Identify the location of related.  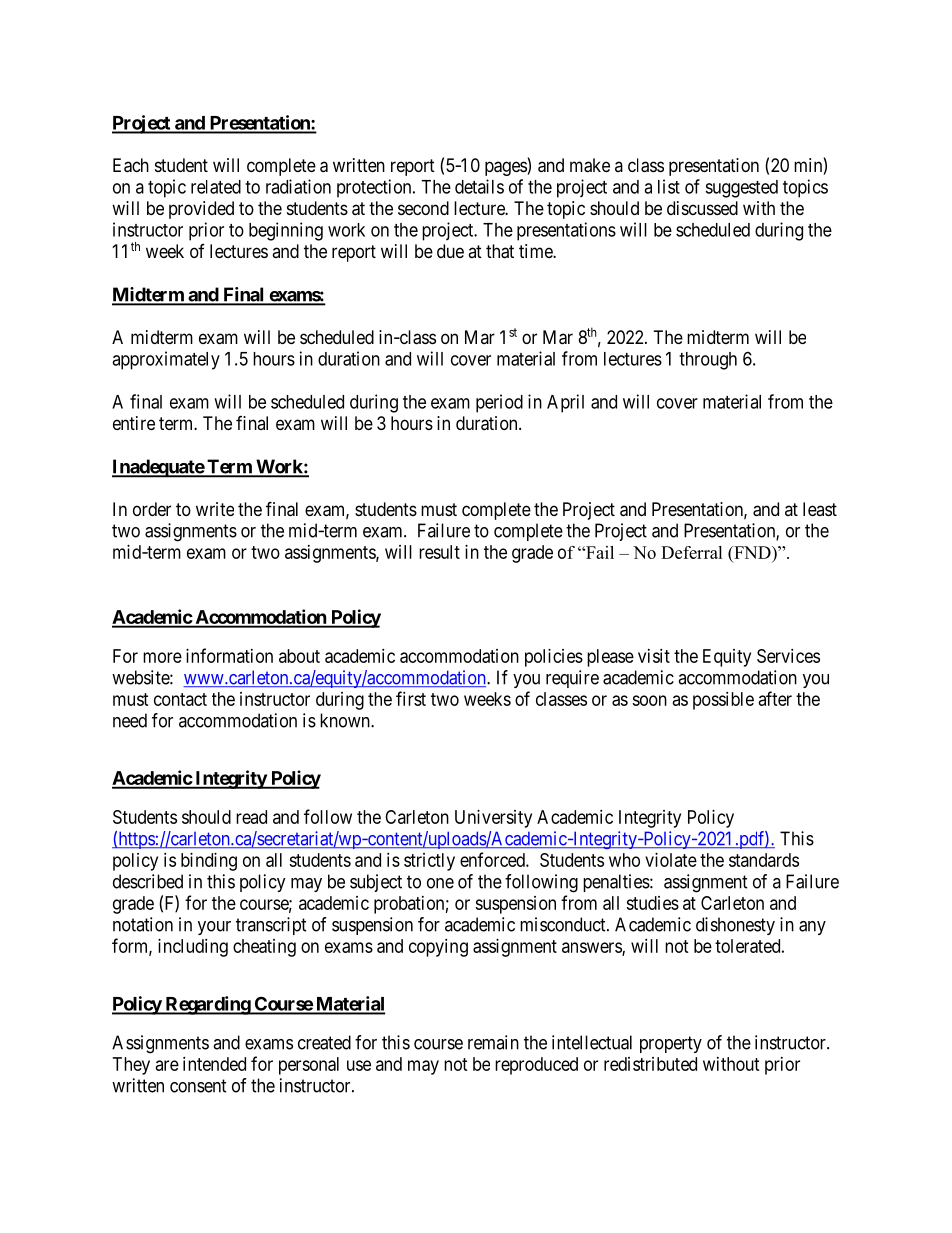
(216, 187).
